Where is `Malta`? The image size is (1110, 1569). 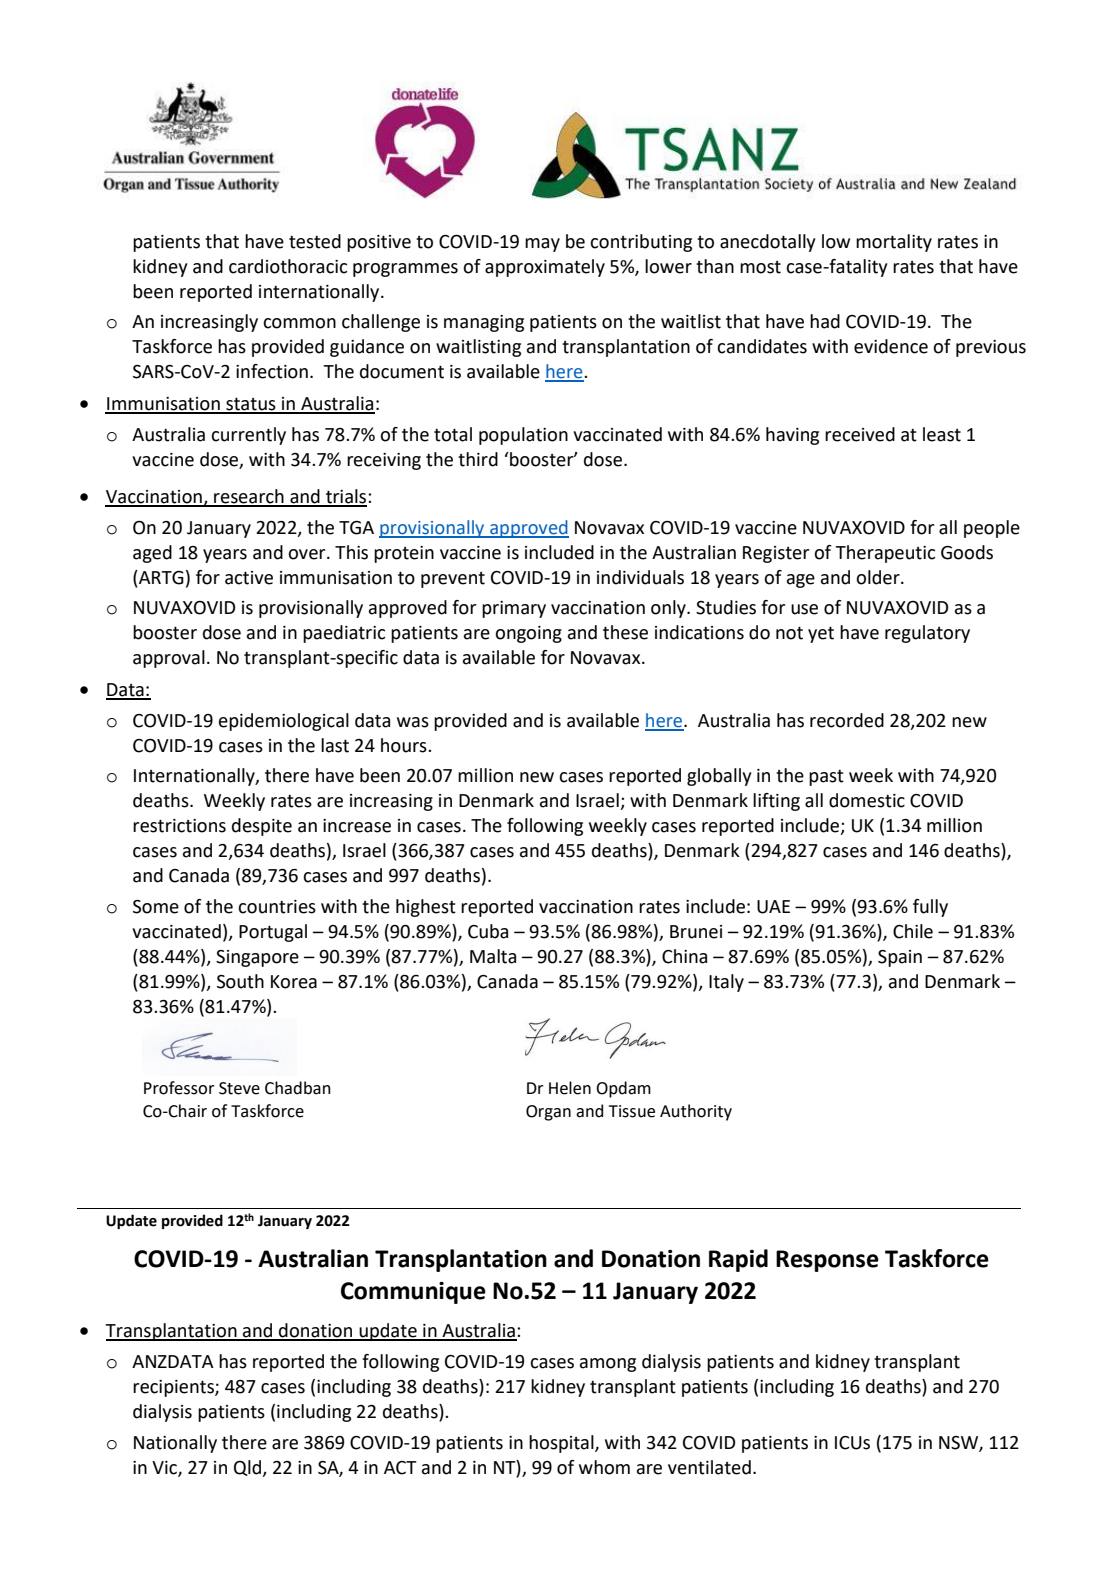 Malta is located at coordinates (493, 956).
